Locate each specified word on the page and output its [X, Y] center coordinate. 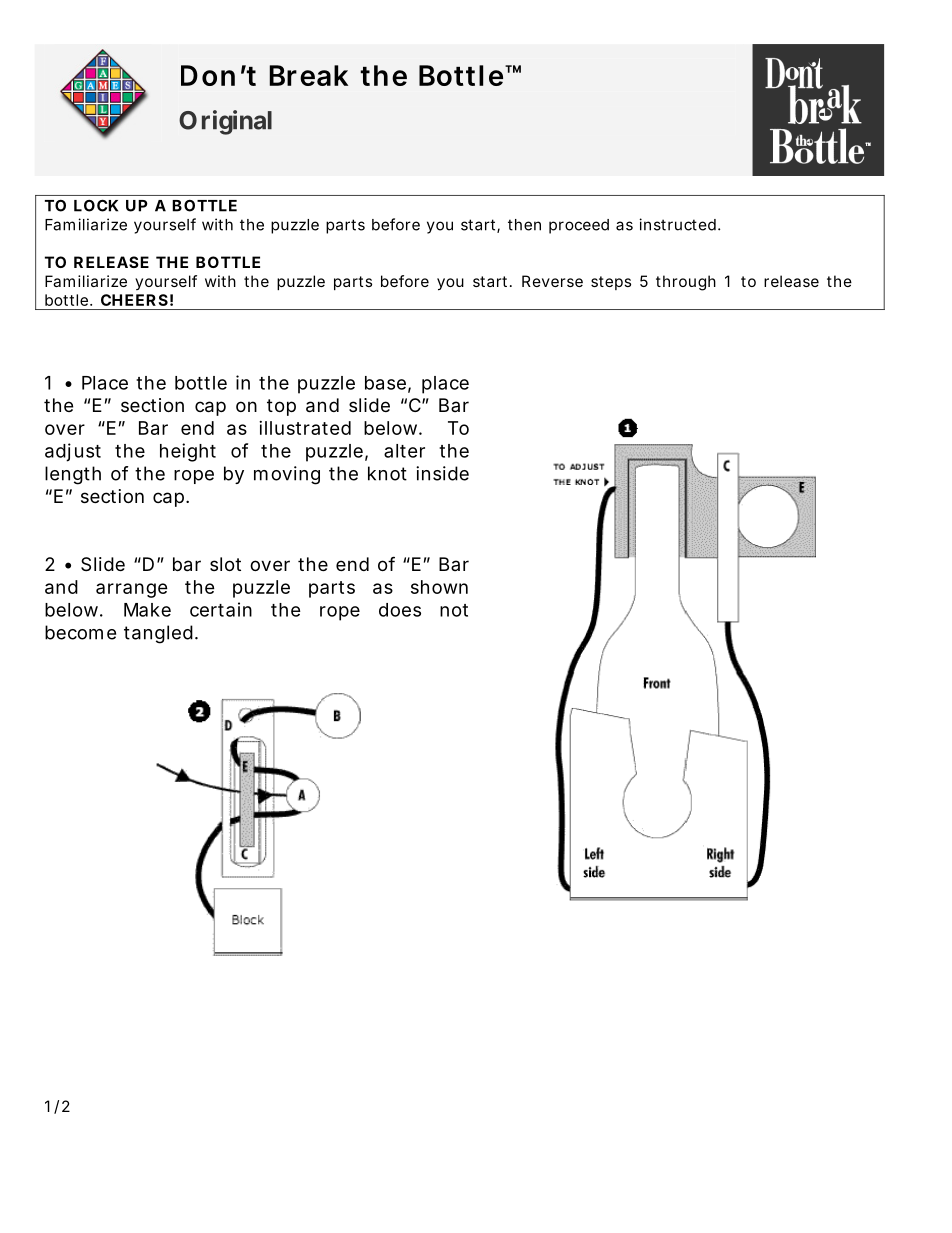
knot [387, 473]
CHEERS [134, 300]
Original [225, 122]
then [524, 225]
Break [308, 75]
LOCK [96, 205]
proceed [579, 226]
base [385, 383]
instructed [677, 224]
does [400, 610]
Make [147, 610]
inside [442, 473]
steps [611, 283]
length [73, 475]
